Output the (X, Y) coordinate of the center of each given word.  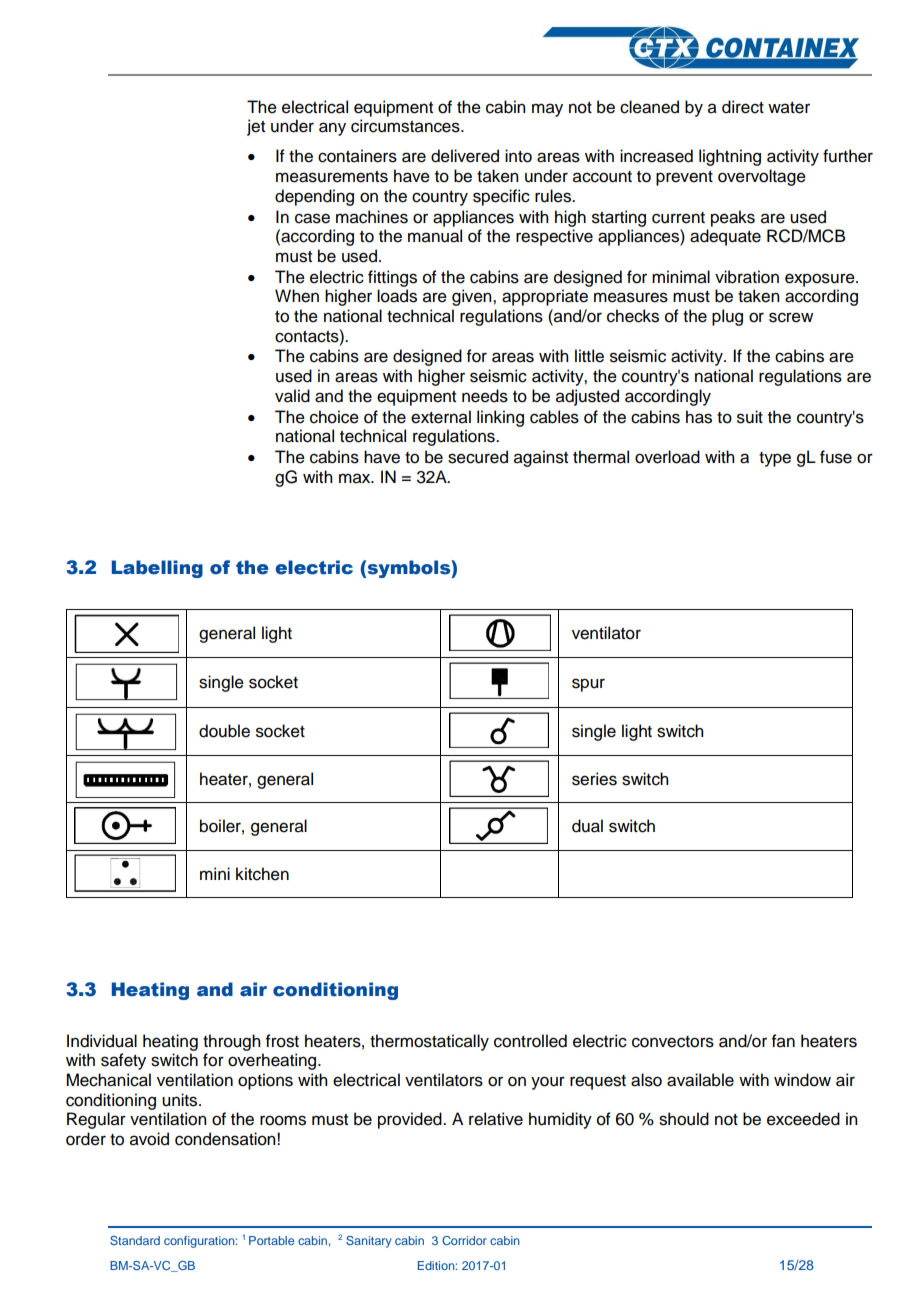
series (594, 779)
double (224, 731)
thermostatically (429, 1042)
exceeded (803, 1119)
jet (256, 127)
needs (485, 396)
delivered (465, 156)
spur (588, 685)
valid (292, 396)
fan (783, 1041)
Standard (135, 1240)
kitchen (262, 874)
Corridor (464, 1240)
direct (743, 107)
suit (750, 417)
